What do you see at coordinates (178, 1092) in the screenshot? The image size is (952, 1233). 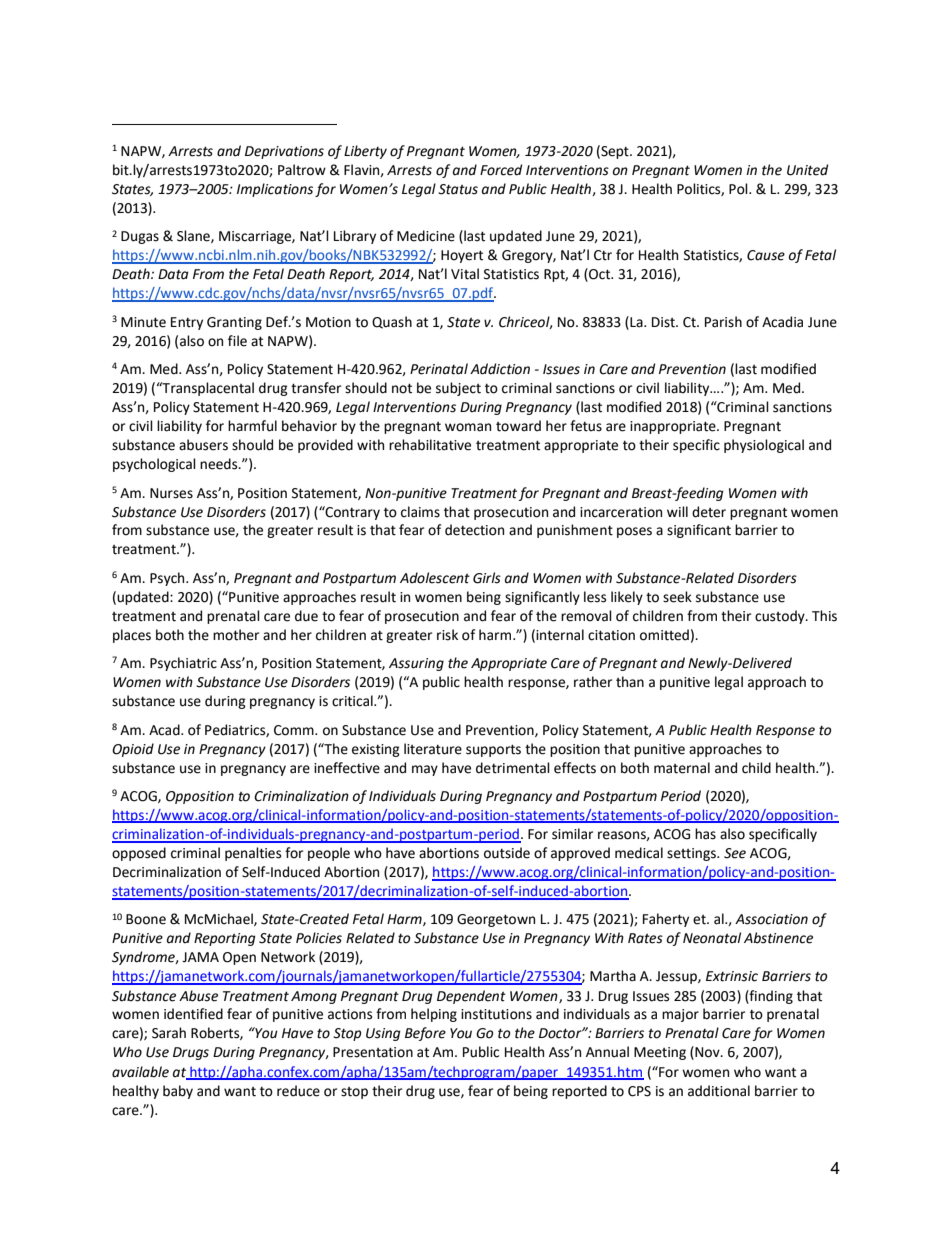 I see `baby` at bounding box center [178, 1092].
